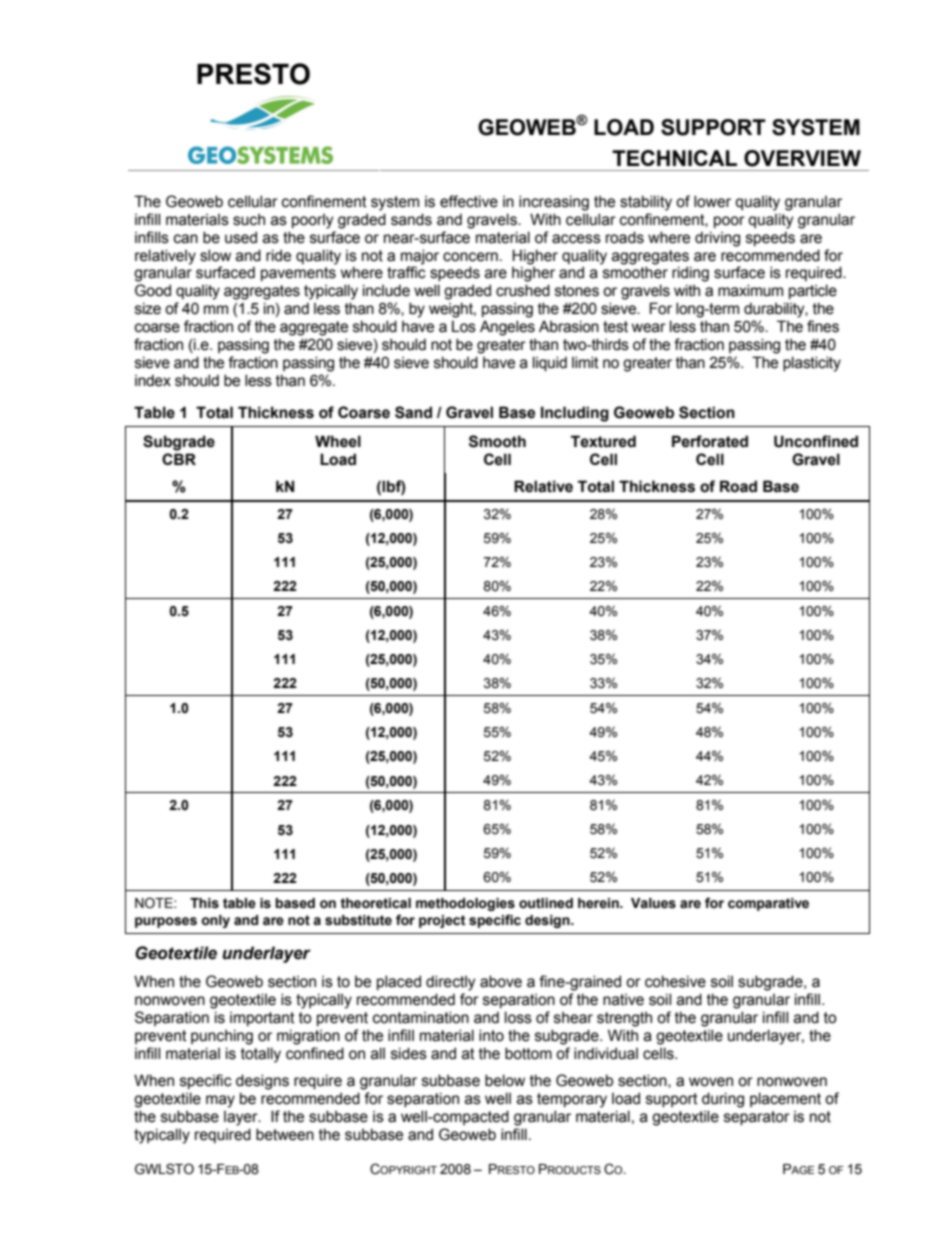 This page has width=952, height=1233. Describe the element at coordinates (465, 904) in the page. I see `methodologies` at that location.
